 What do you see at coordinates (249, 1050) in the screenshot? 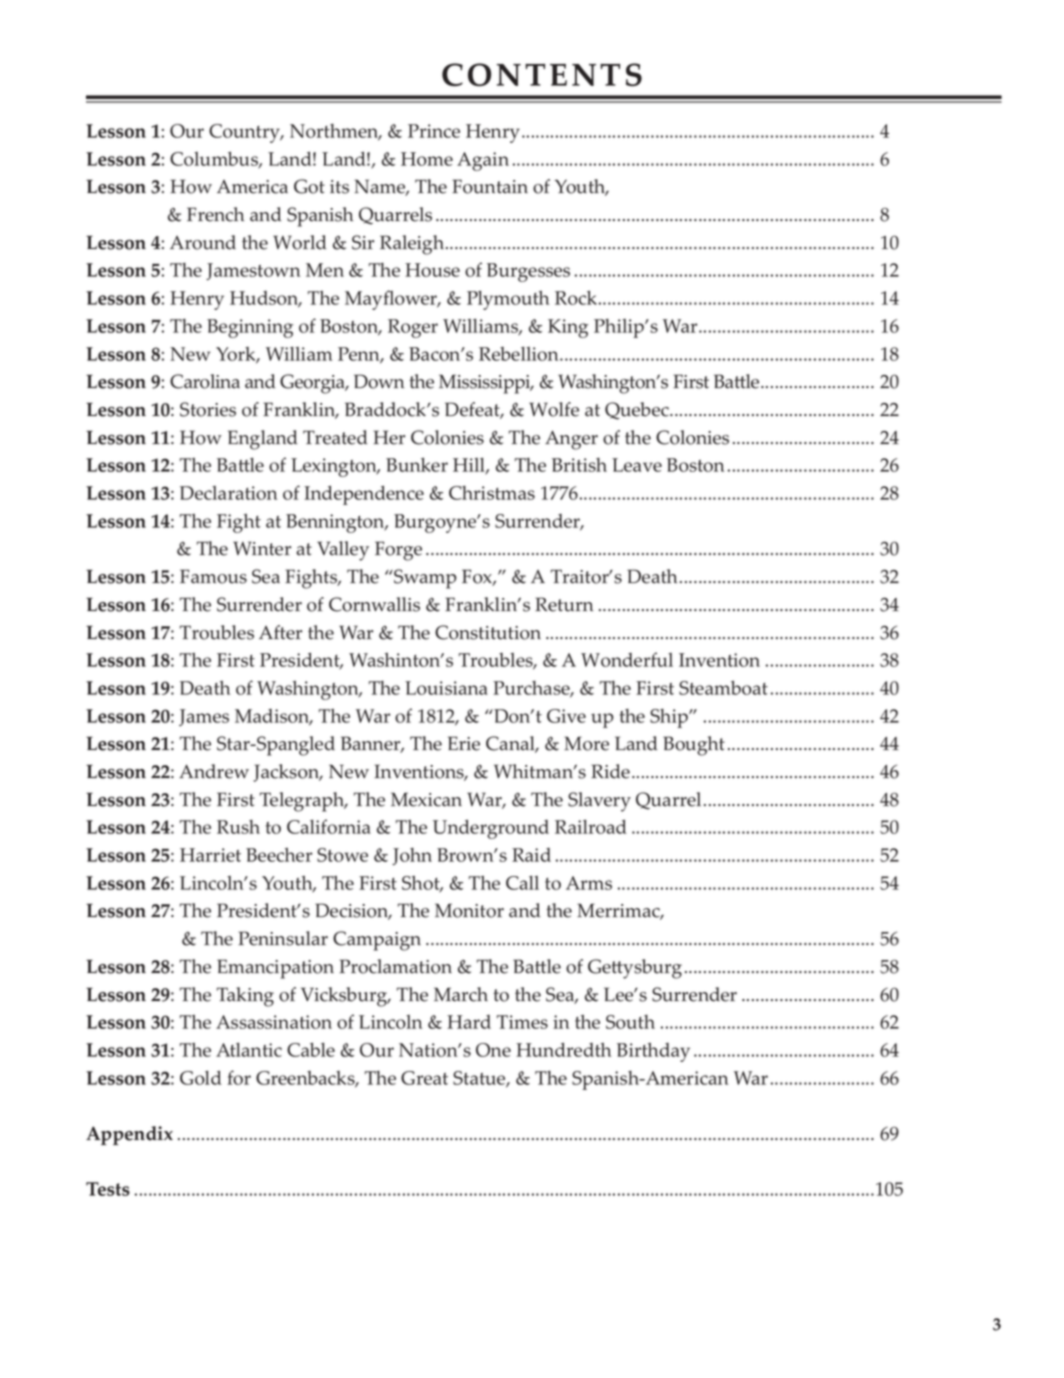
I see `Atlantic` at bounding box center [249, 1050].
